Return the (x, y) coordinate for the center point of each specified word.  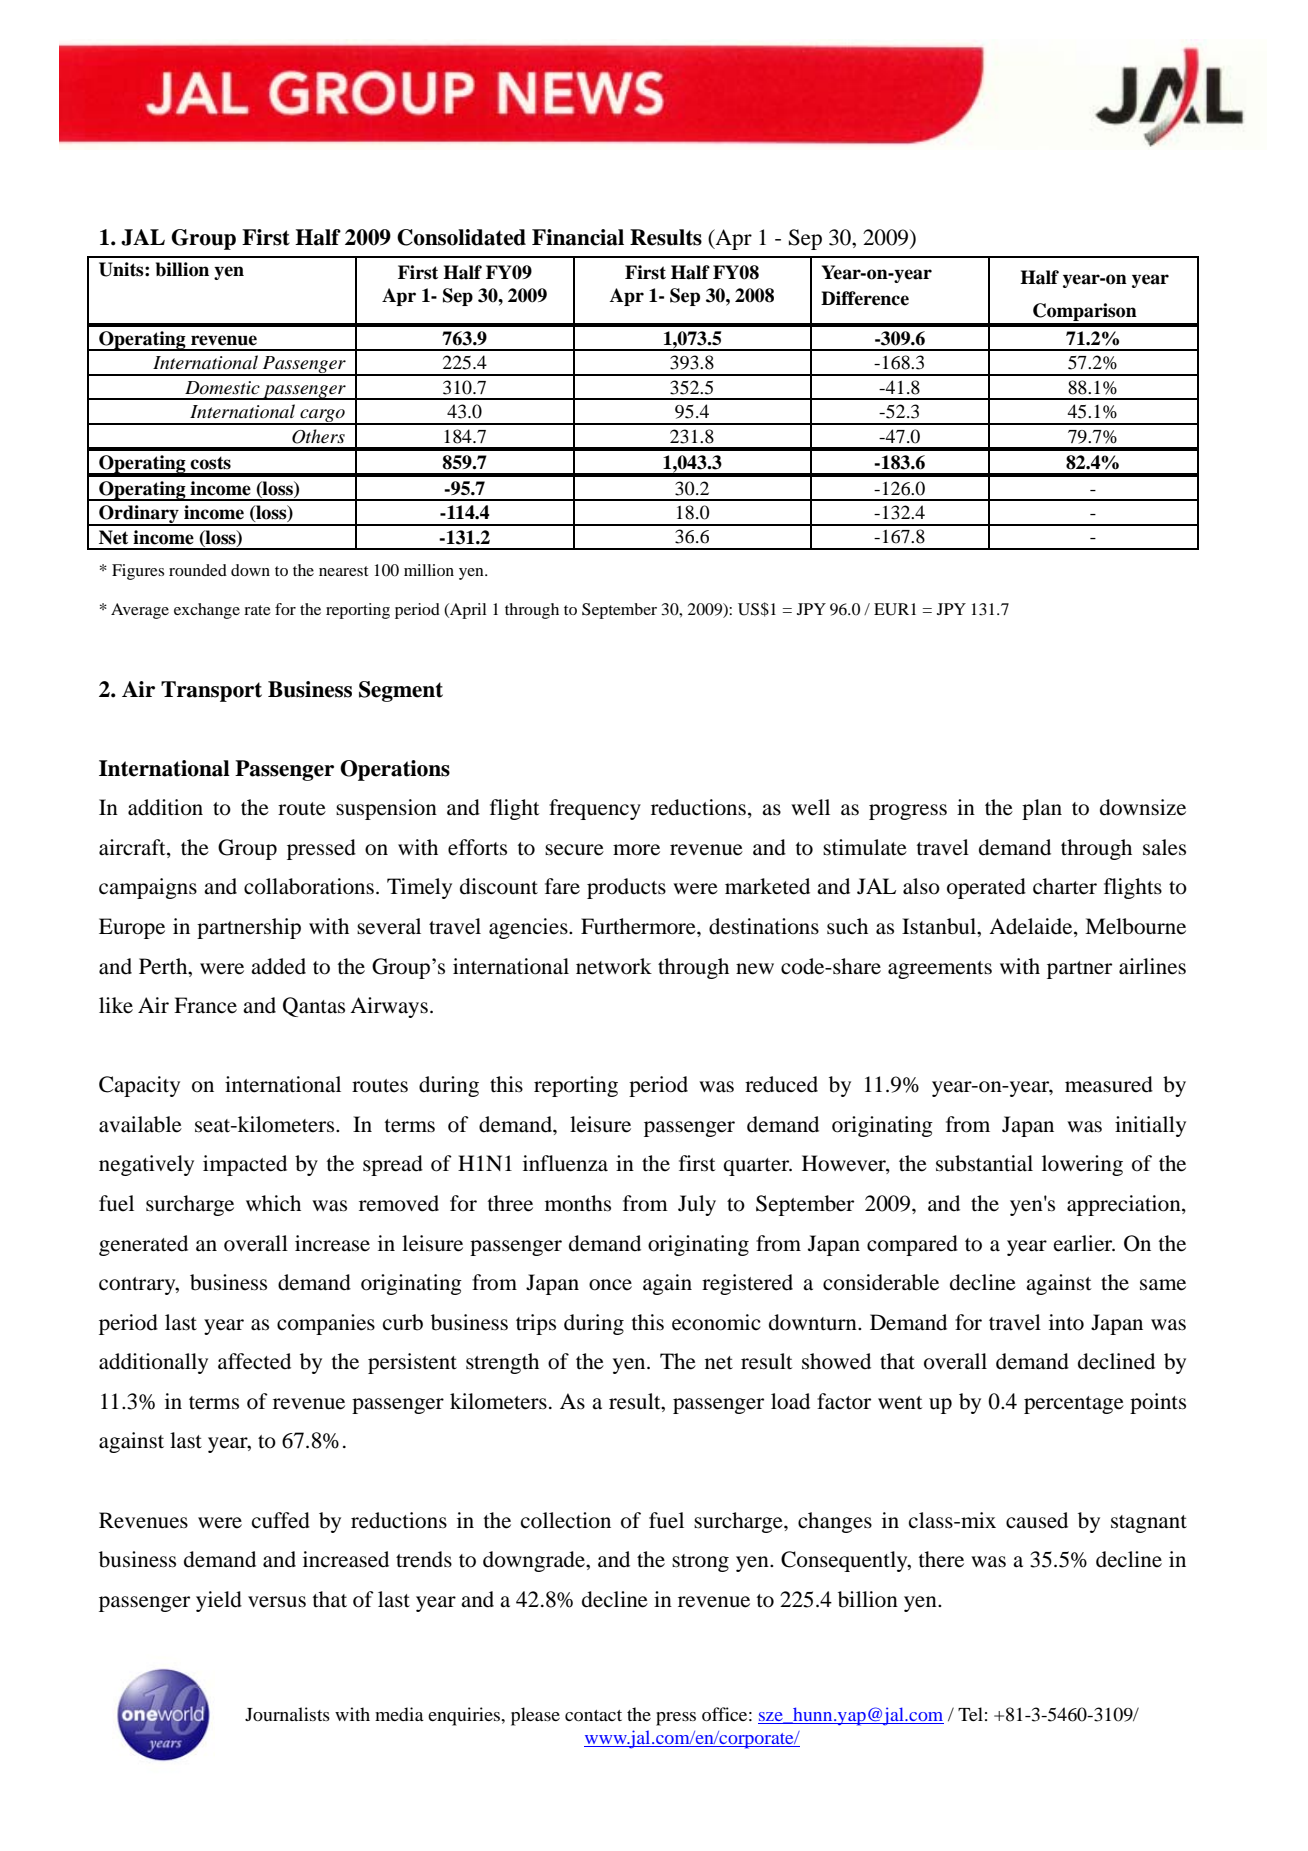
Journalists (287, 1714)
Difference (865, 298)
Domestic (222, 388)
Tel (970, 1714)
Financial (578, 237)
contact (593, 1716)
